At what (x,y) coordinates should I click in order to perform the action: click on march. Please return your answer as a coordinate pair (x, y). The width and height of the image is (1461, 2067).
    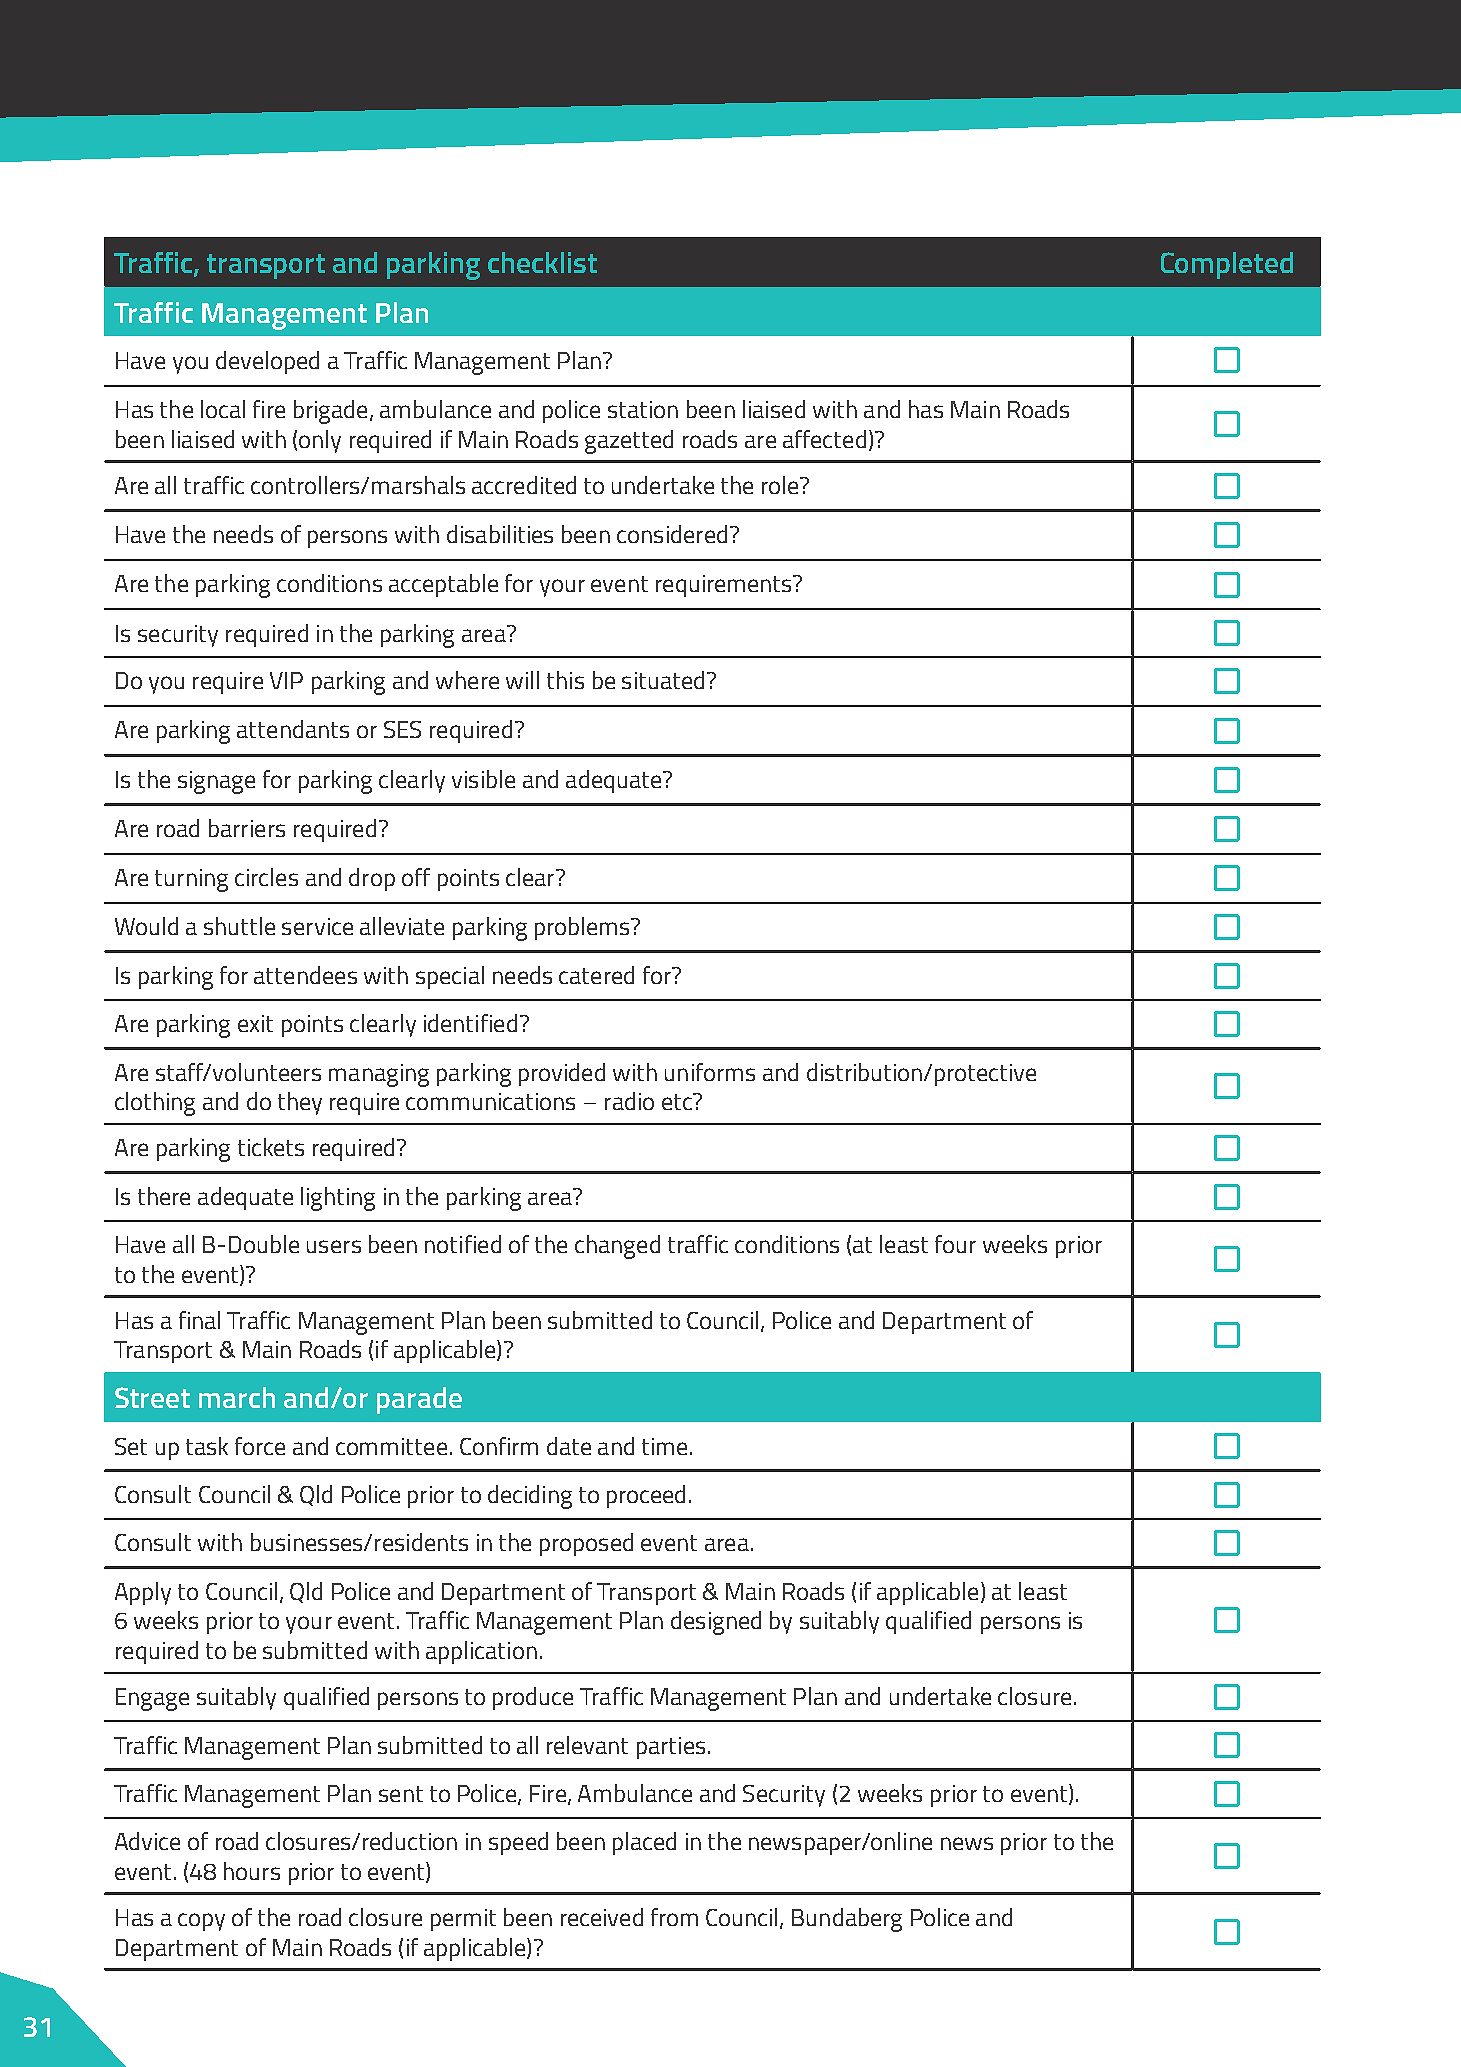
    Looking at the image, I should click on (237, 1397).
